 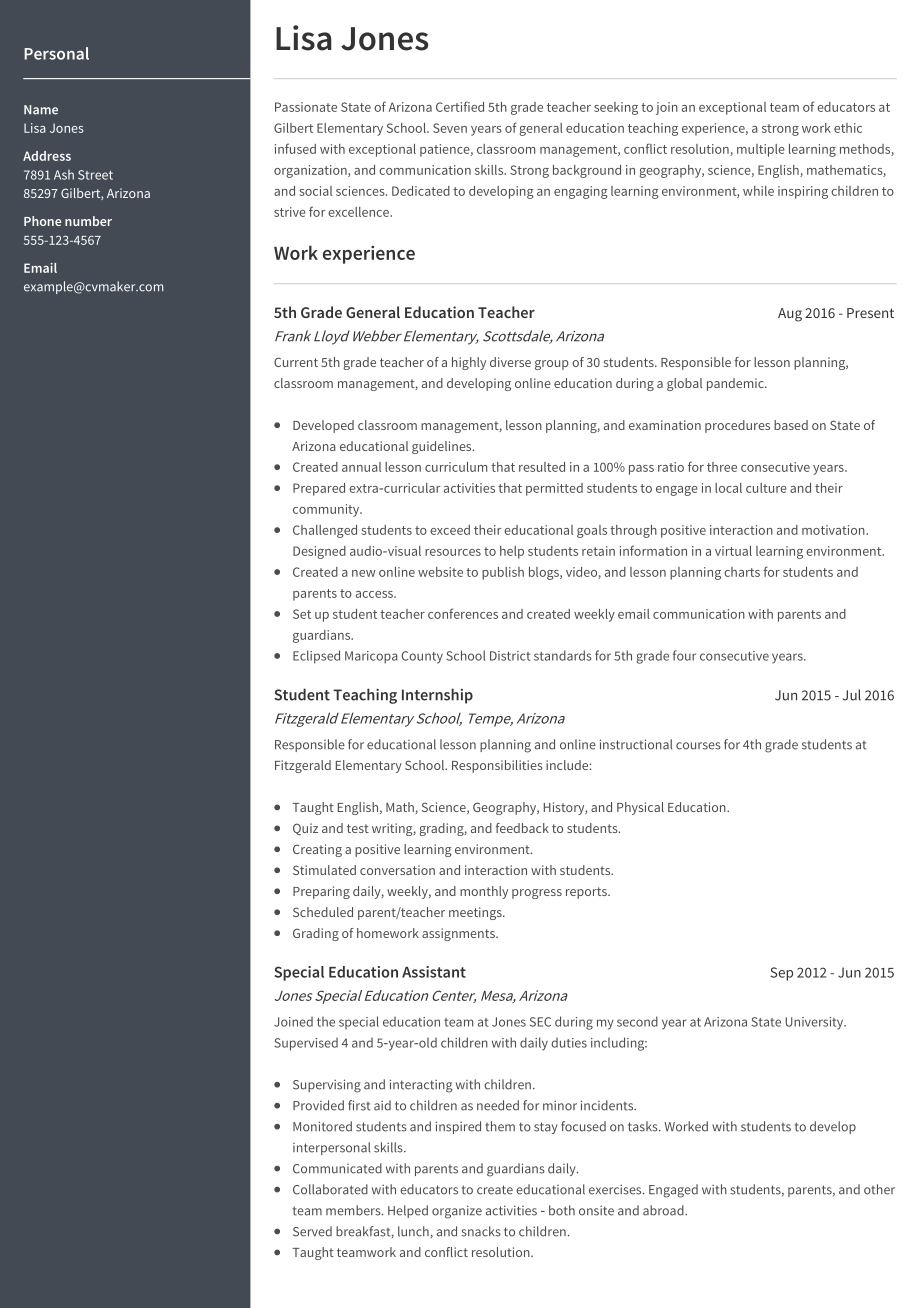 I want to click on other, so click(x=879, y=1189).
